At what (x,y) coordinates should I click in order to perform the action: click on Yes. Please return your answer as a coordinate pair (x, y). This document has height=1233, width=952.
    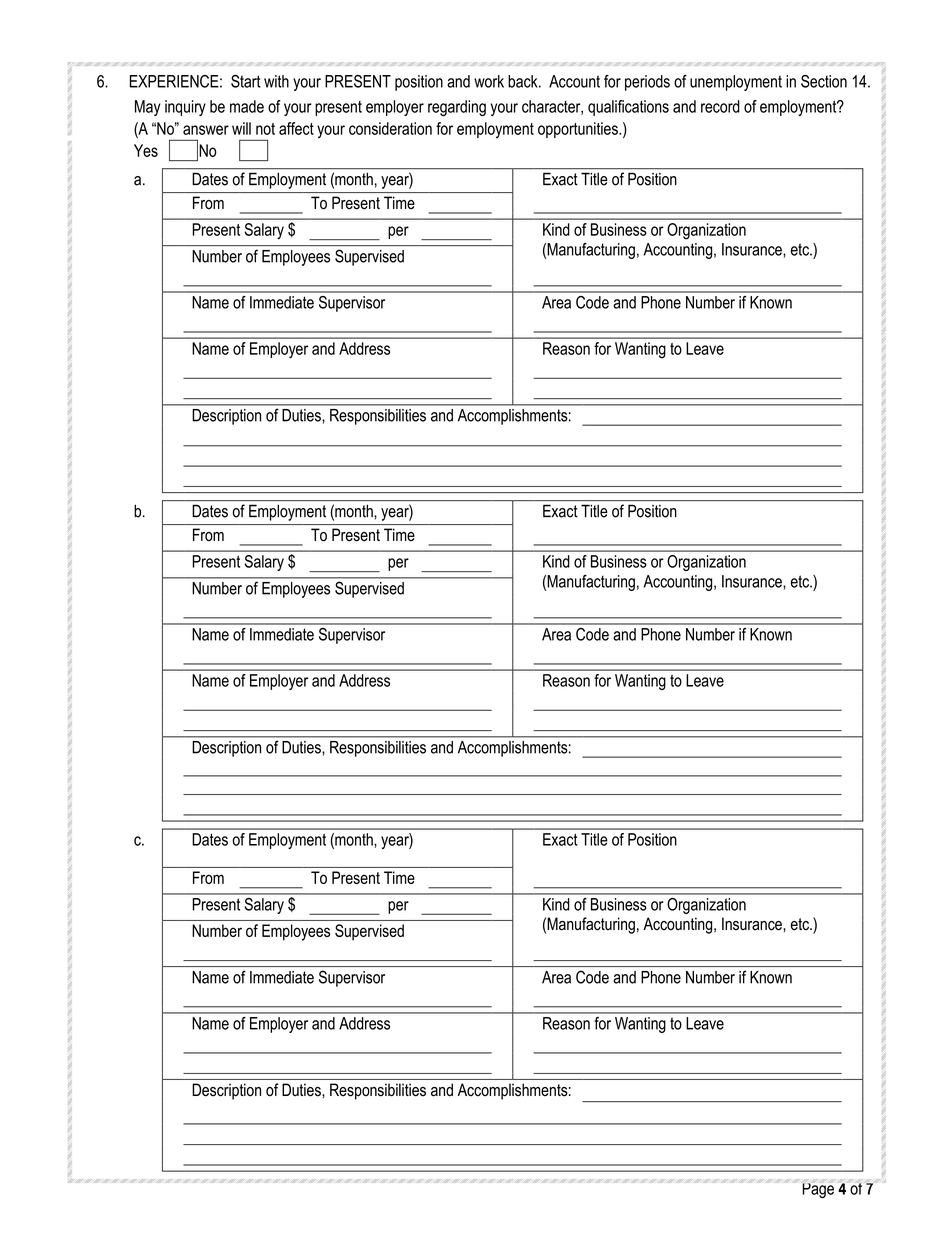
    Looking at the image, I should click on (146, 150).
